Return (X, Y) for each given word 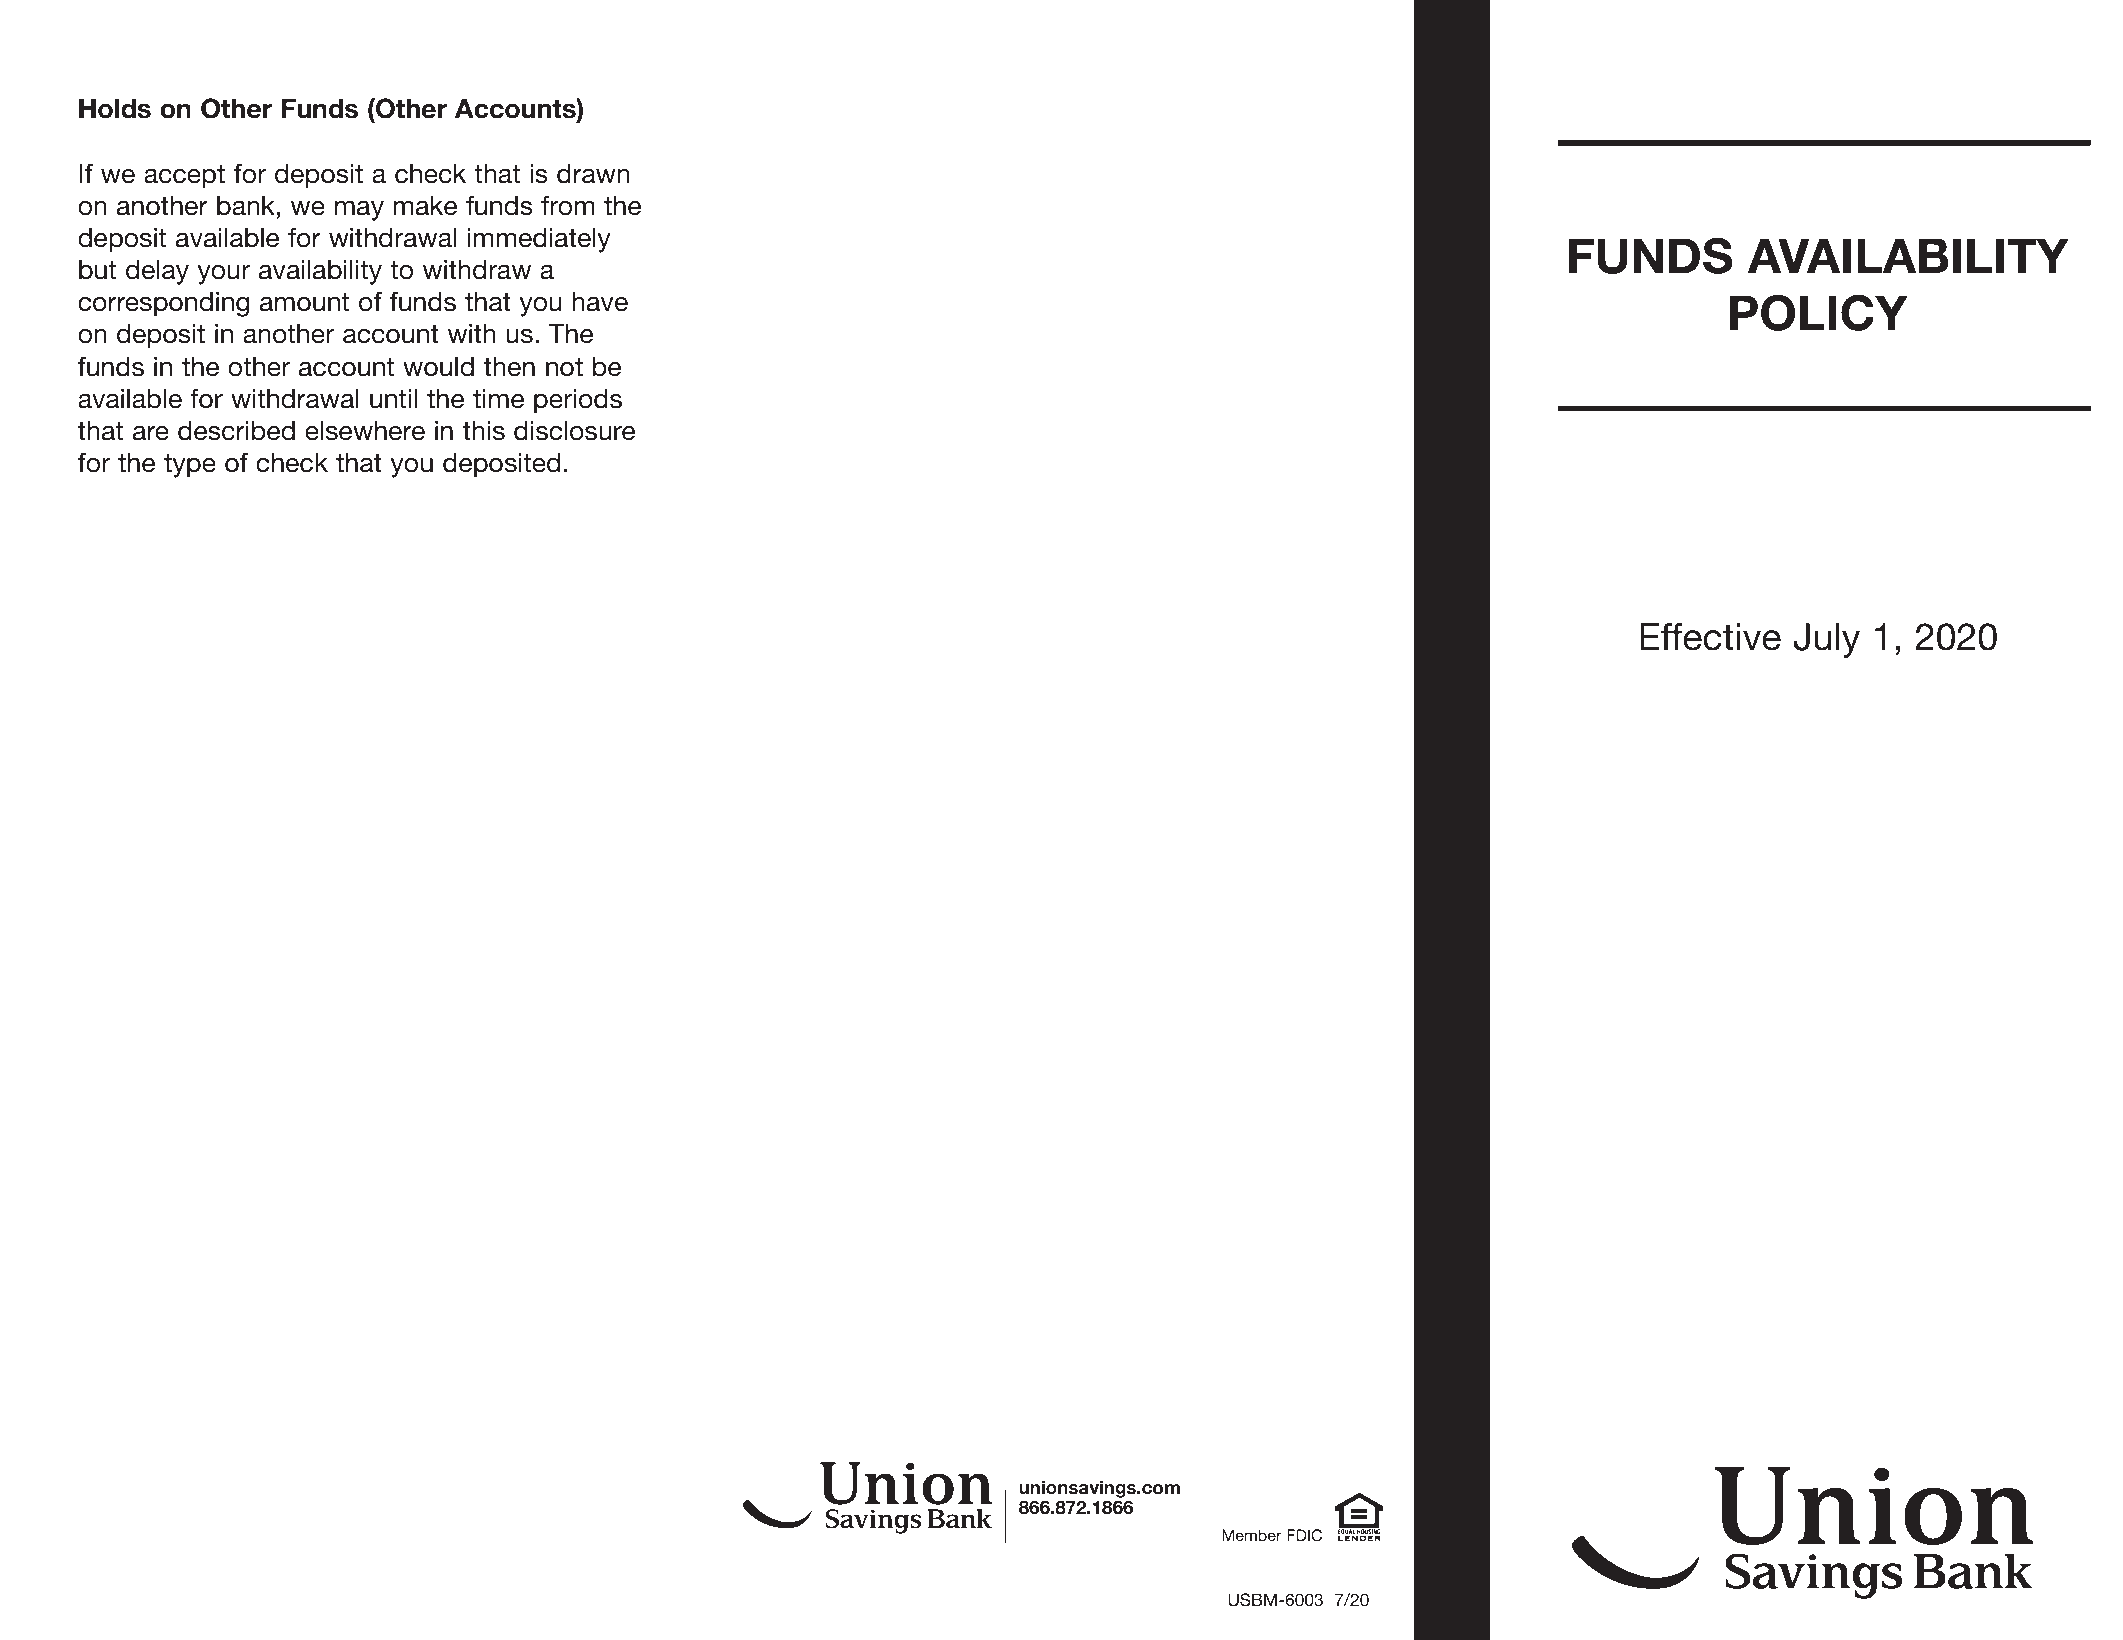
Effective (1710, 637)
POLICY (1819, 312)
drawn (593, 174)
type (190, 466)
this (484, 431)
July (1826, 640)
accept (184, 177)
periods (578, 401)
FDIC (1304, 1535)
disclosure (574, 431)
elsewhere (365, 431)
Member (1252, 1535)
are (151, 433)
